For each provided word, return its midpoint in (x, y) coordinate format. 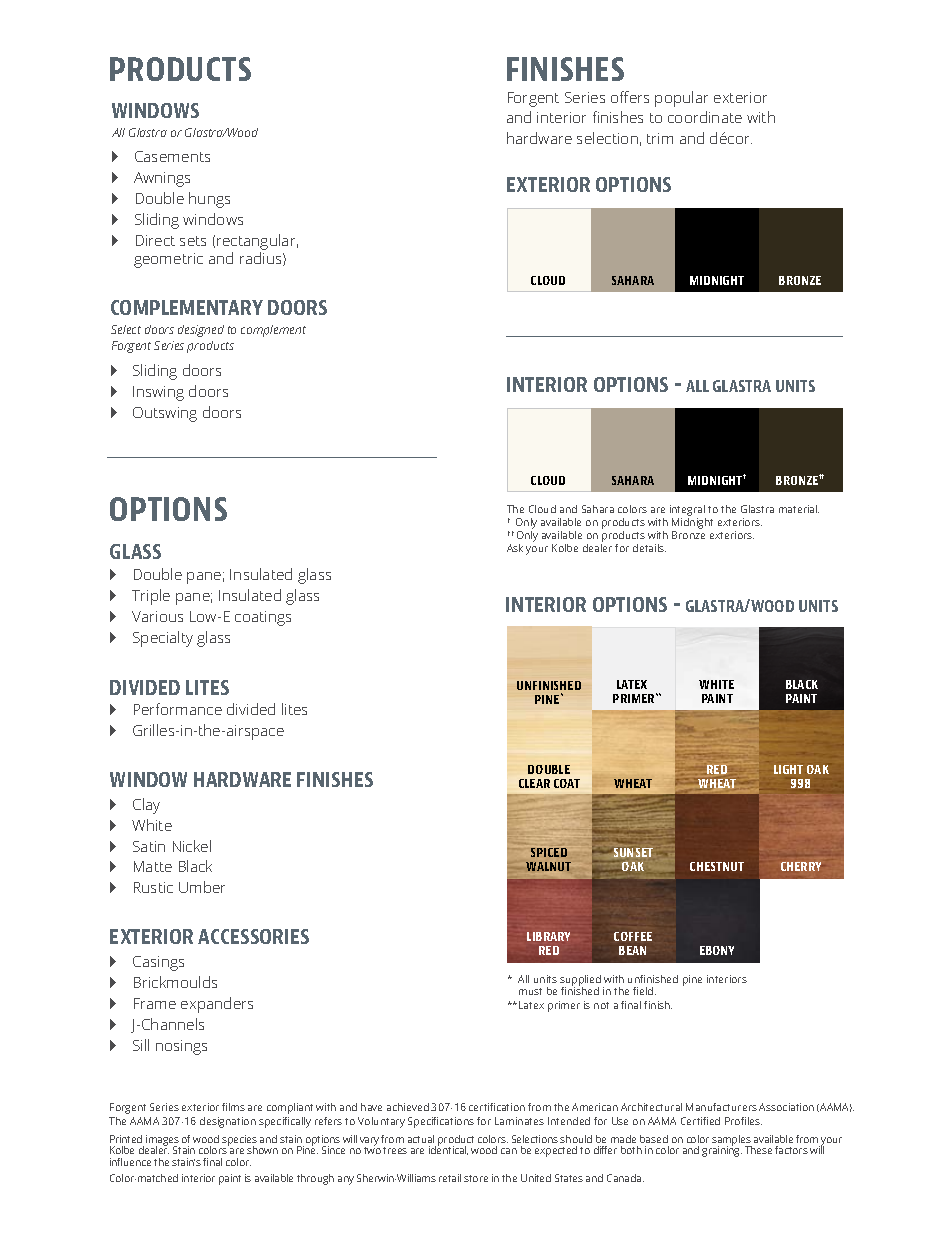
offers (630, 97)
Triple (151, 597)
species (239, 1141)
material (799, 509)
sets (193, 241)
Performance (178, 709)
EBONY (717, 950)
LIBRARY (548, 936)
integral (687, 510)
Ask (515, 548)
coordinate (705, 117)
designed (201, 331)
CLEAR (534, 783)
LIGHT (788, 769)
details (649, 548)
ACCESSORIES (253, 936)
